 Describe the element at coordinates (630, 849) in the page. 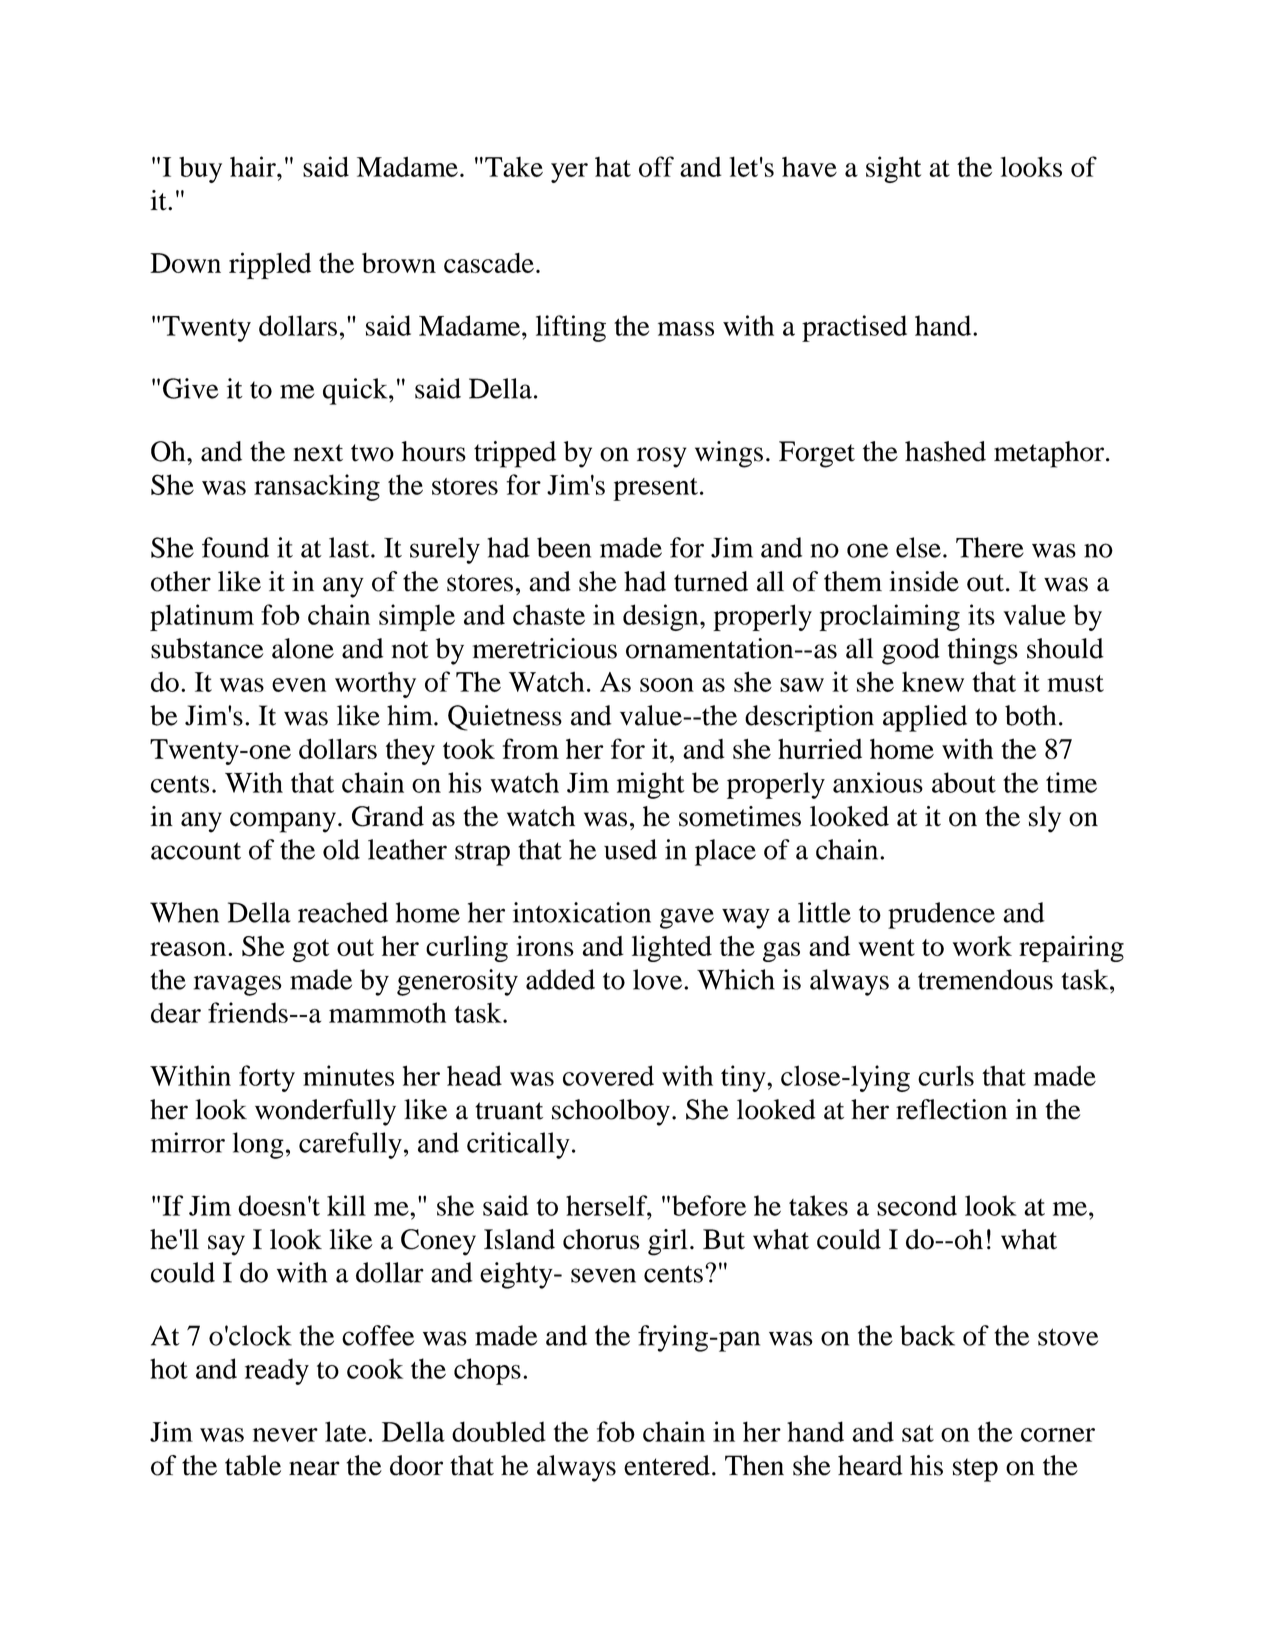

I see `used` at that location.
